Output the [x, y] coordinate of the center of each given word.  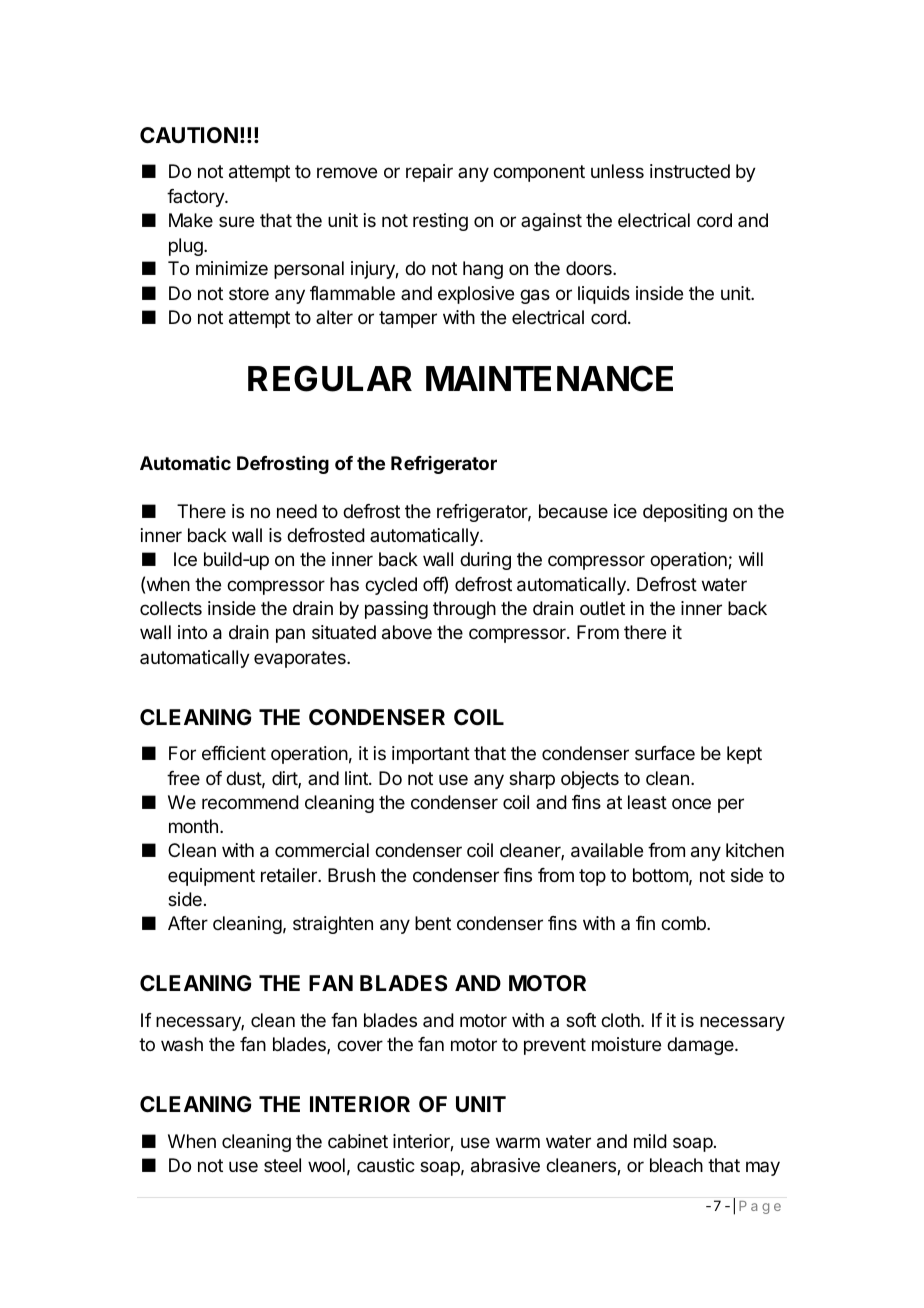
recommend [250, 802]
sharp [532, 780]
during [485, 561]
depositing [685, 513]
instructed [690, 171]
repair [429, 173]
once [691, 803]
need [297, 511]
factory [196, 198]
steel [282, 1165]
